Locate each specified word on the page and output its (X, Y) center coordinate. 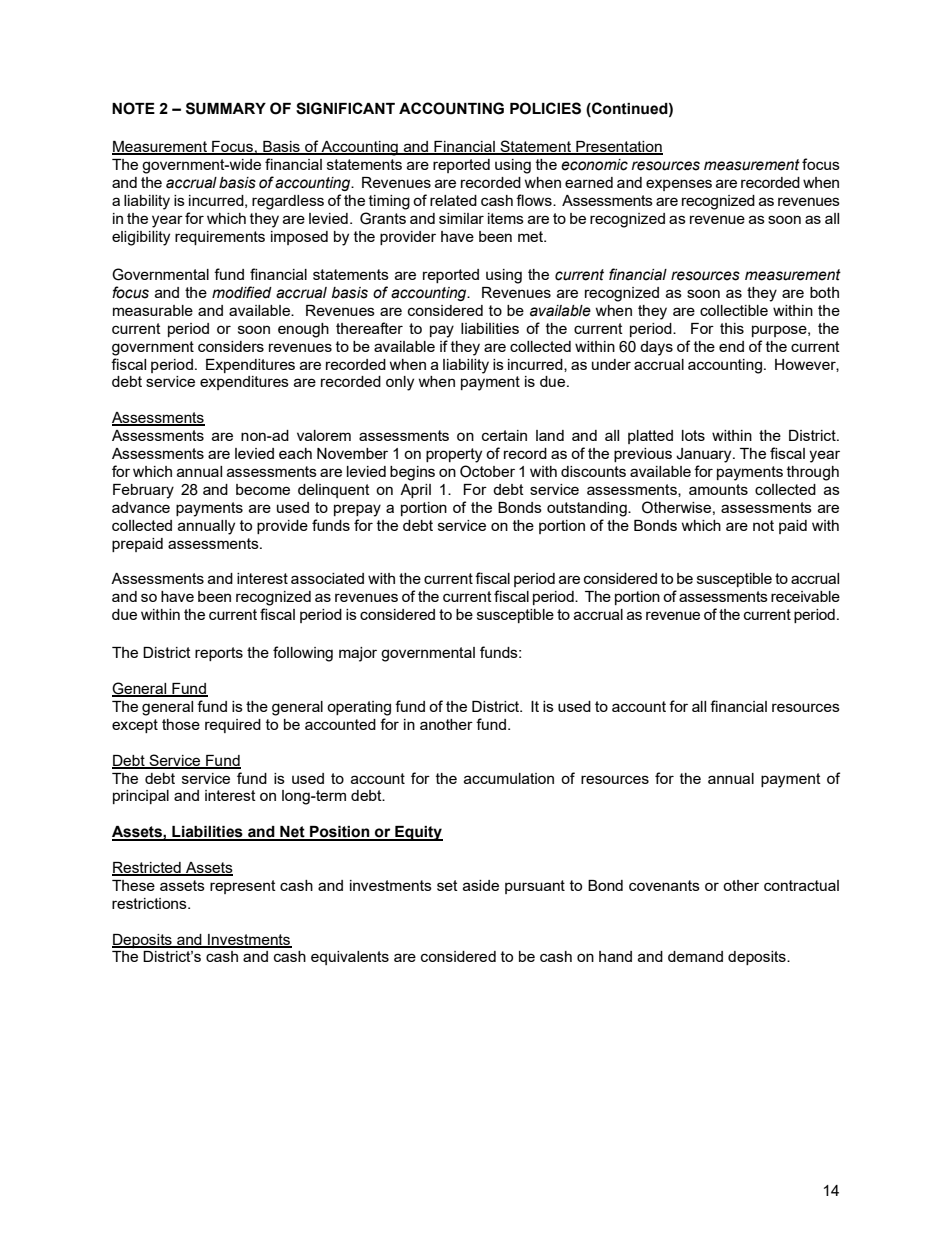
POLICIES (545, 108)
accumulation (509, 778)
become (263, 489)
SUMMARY (226, 108)
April (415, 491)
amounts (718, 489)
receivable (805, 596)
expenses (679, 185)
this (732, 328)
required (233, 726)
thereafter (369, 328)
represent (243, 887)
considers (231, 346)
